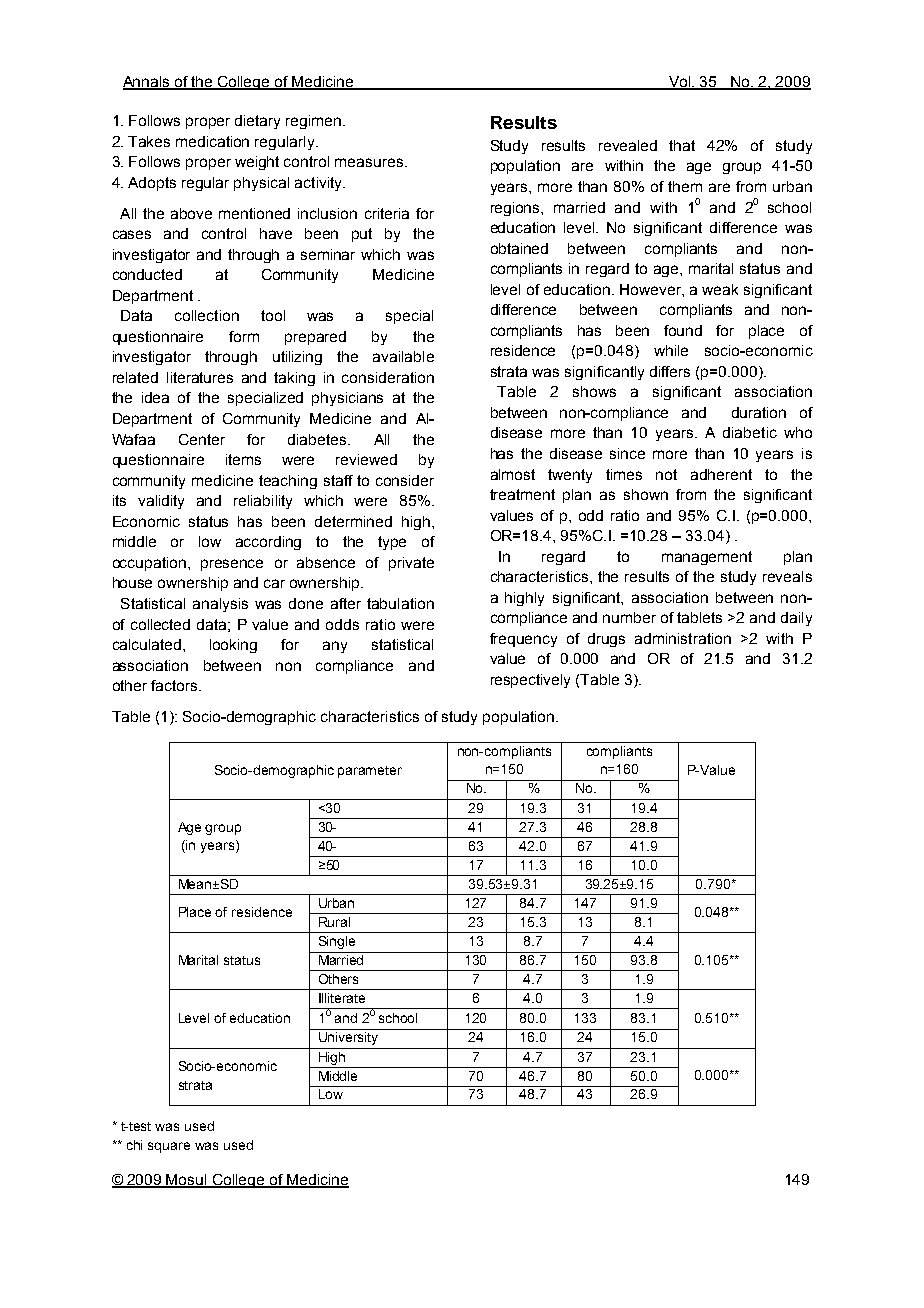  Describe the element at coordinates (682, 145) in the screenshot. I see `that` at that location.
